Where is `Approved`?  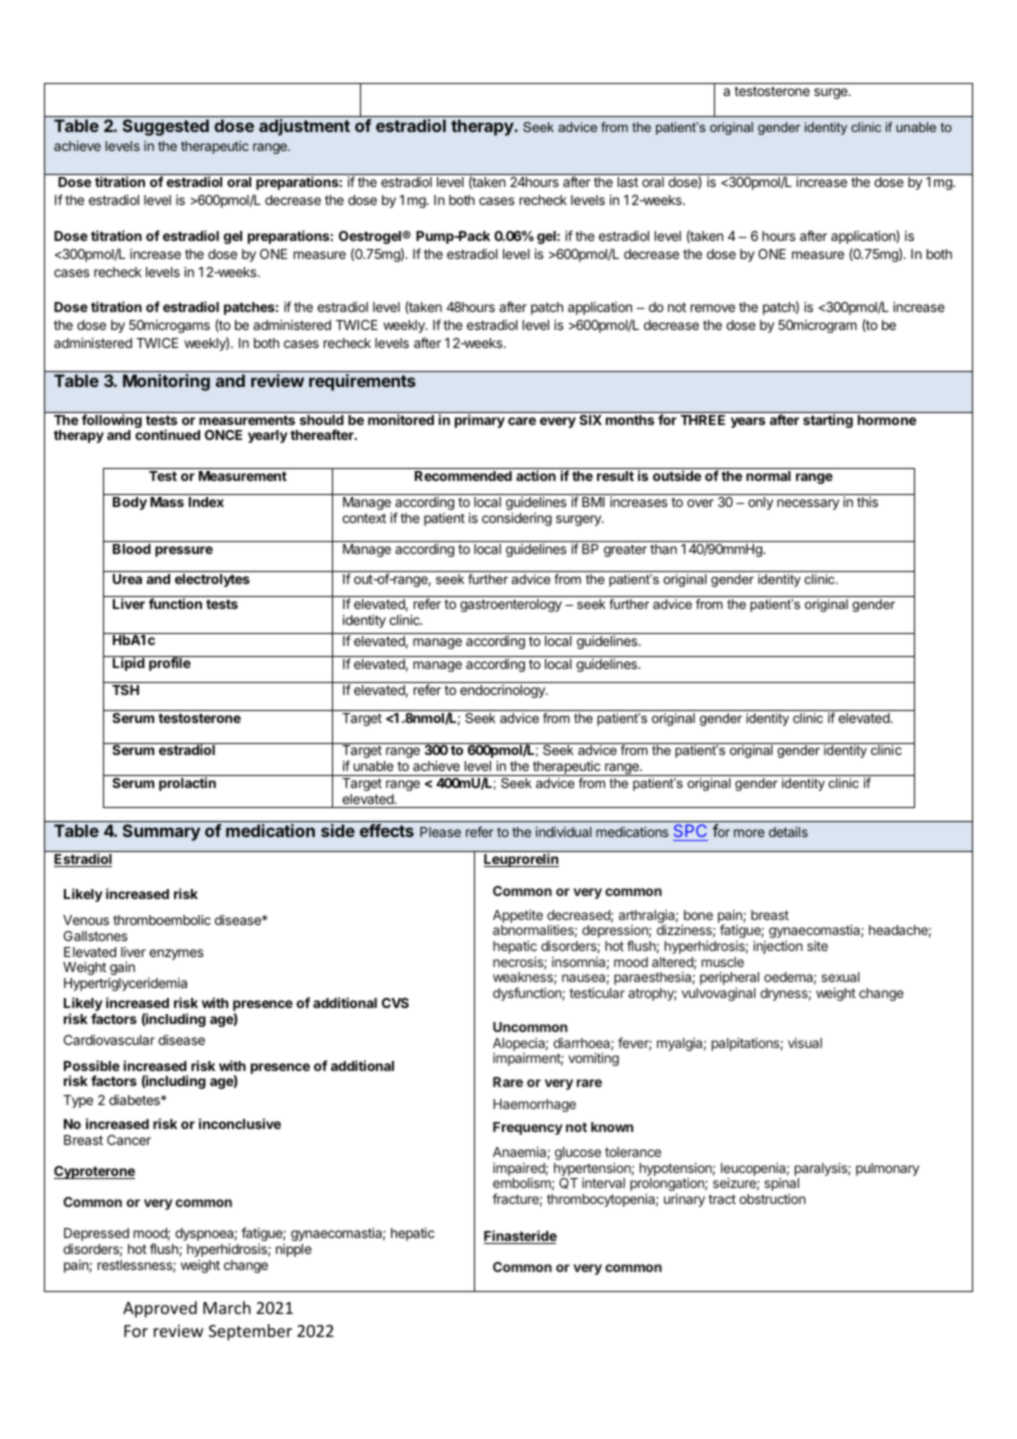
Approved is located at coordinates (160, 1309).
